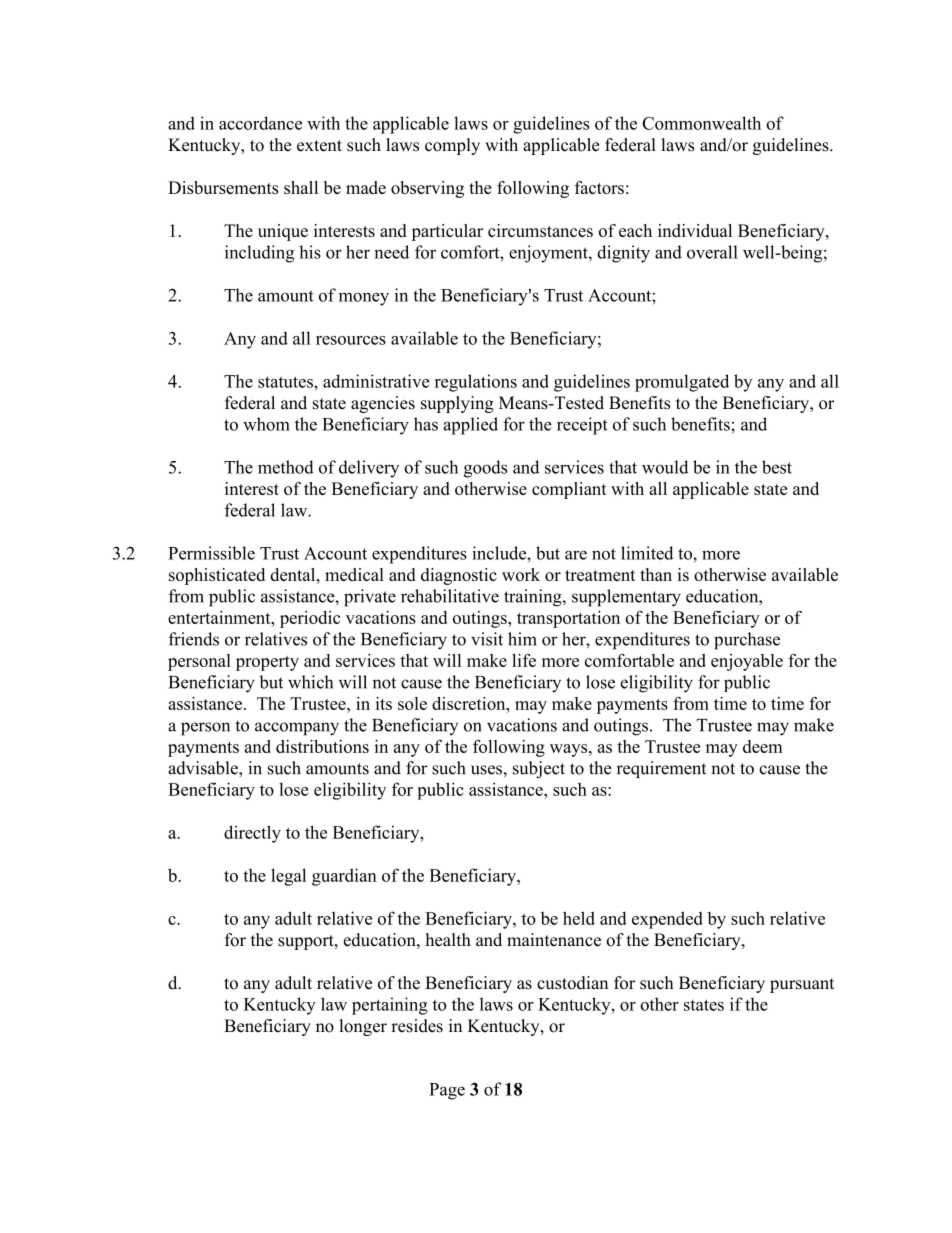 The image size is (952, 1233). What do you see at coordinates (747, 641) in the screenshot?
I see `purchase` at bounding box center [747, 641].
